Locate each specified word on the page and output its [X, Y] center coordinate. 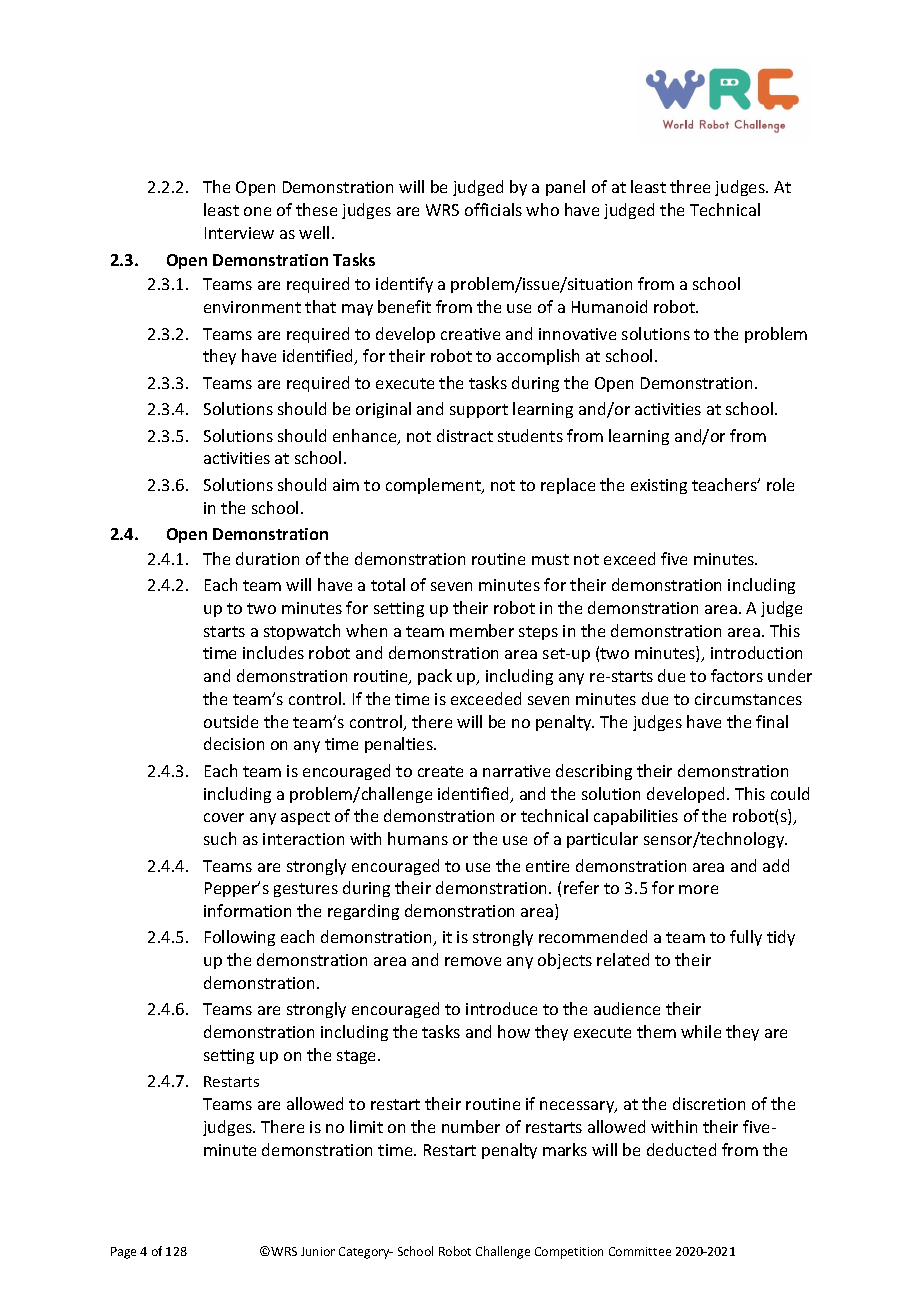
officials [493, 209]
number [471, 1126]
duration [267, 558]
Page [123, 1253]
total [388, 584]
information [247, 910]
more [698, 889]
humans [418, 838]
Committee [640, 1251]
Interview [239, 233]
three [690, 186]
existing [659, 486]
